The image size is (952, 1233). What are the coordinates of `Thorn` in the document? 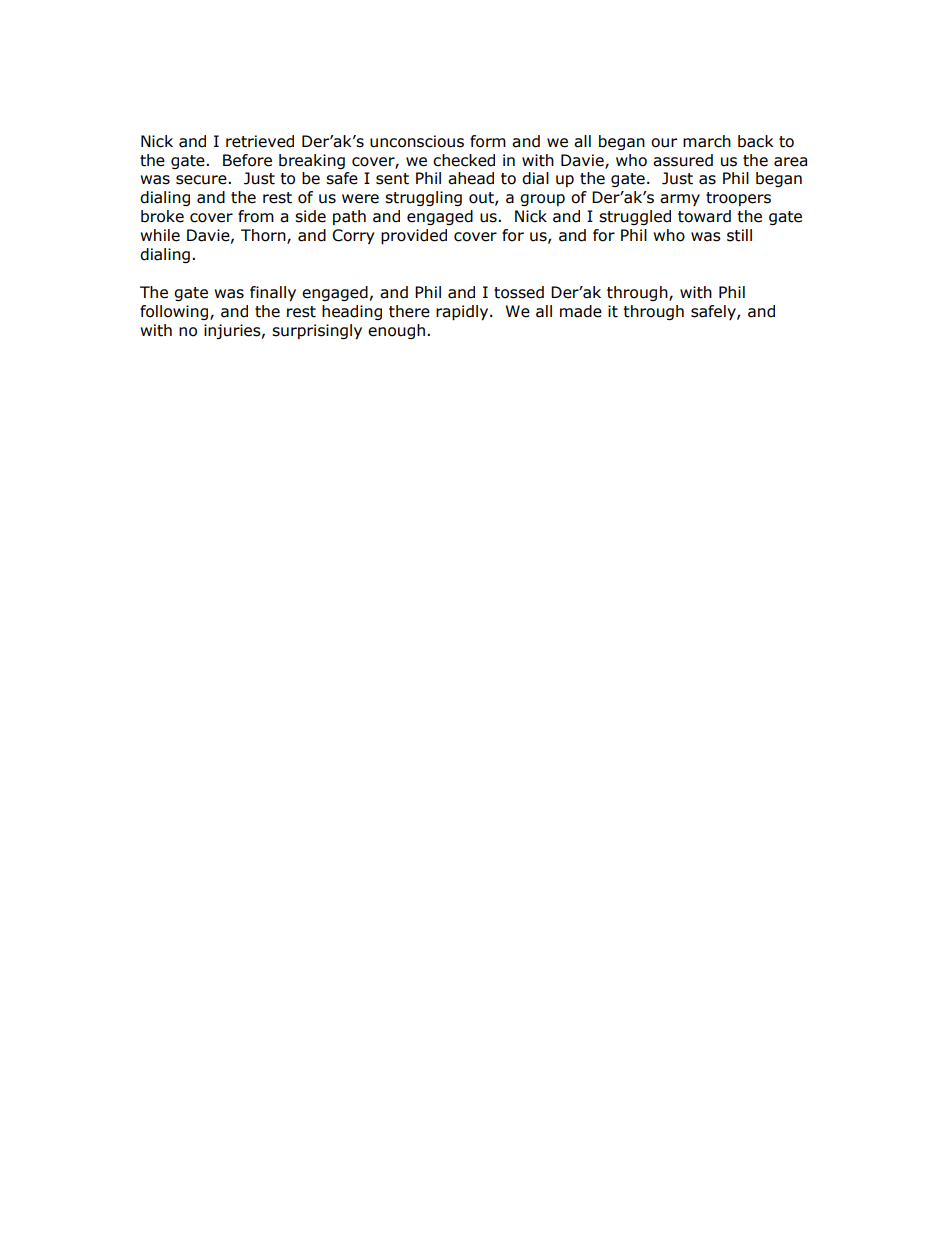 It's located at (264, 236).
